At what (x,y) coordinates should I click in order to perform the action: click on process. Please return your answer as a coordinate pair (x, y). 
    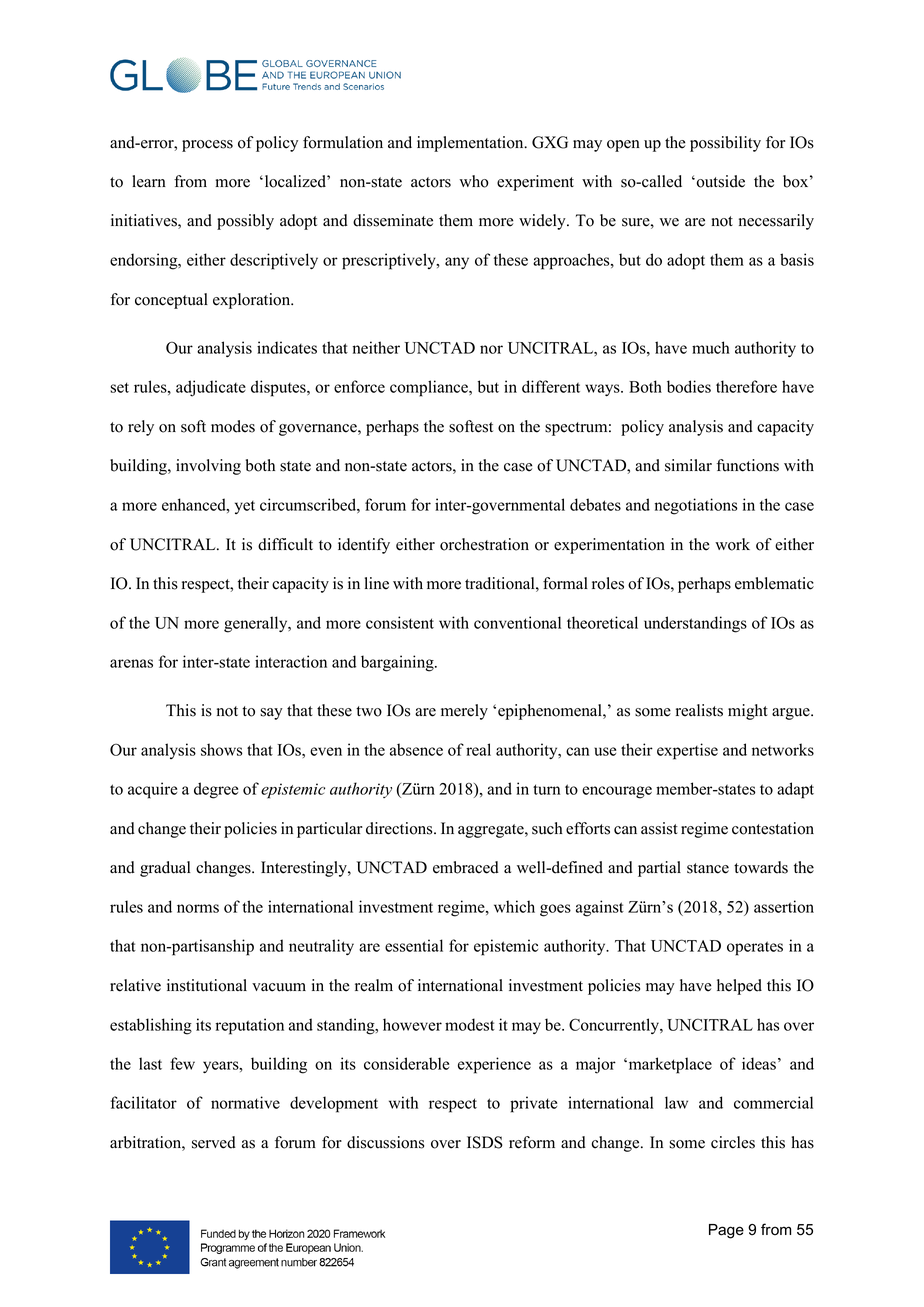
    Looking at the image, I should click on (207, 146).
